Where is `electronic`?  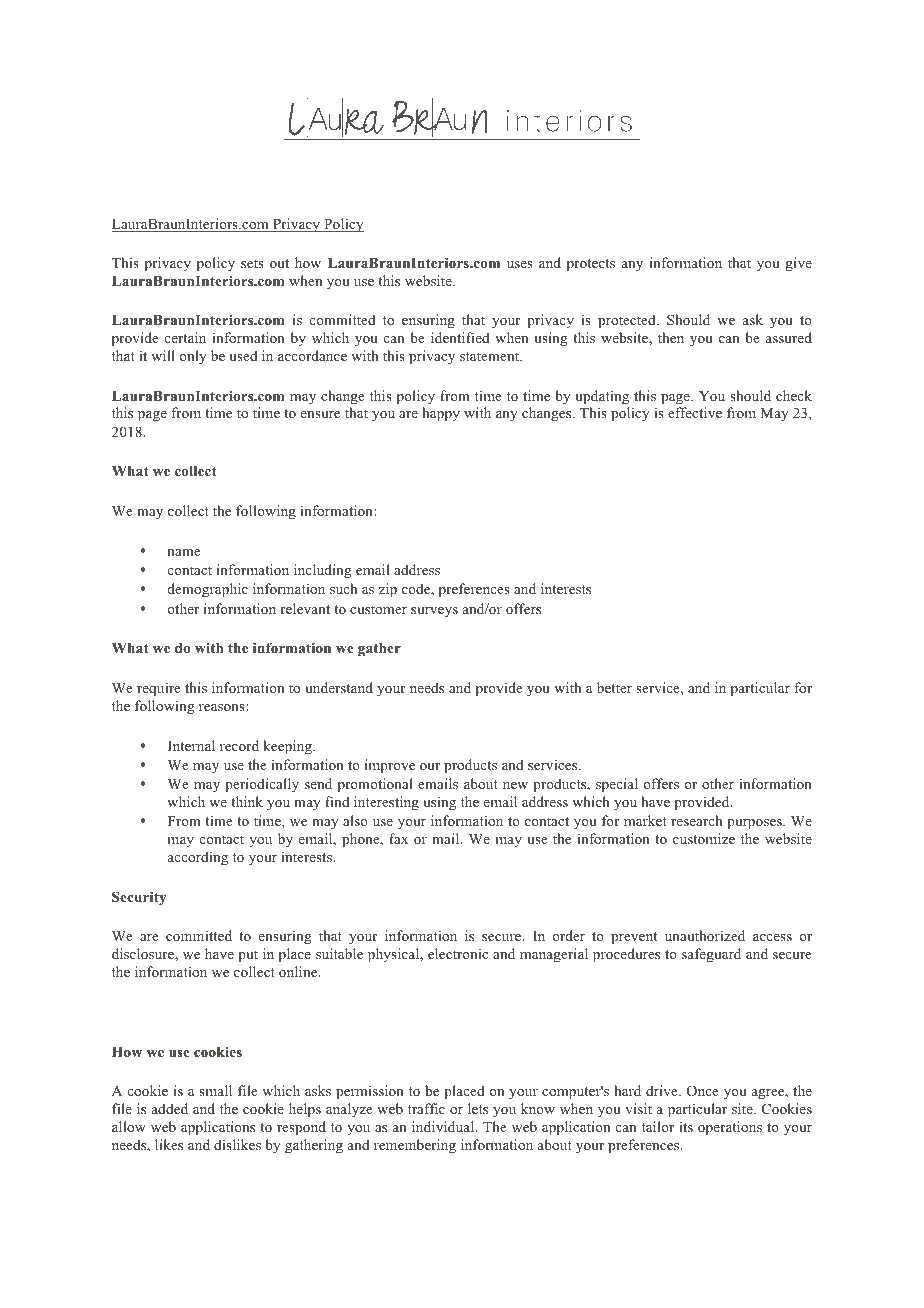
electronic is located at coordinates (458, 953).
